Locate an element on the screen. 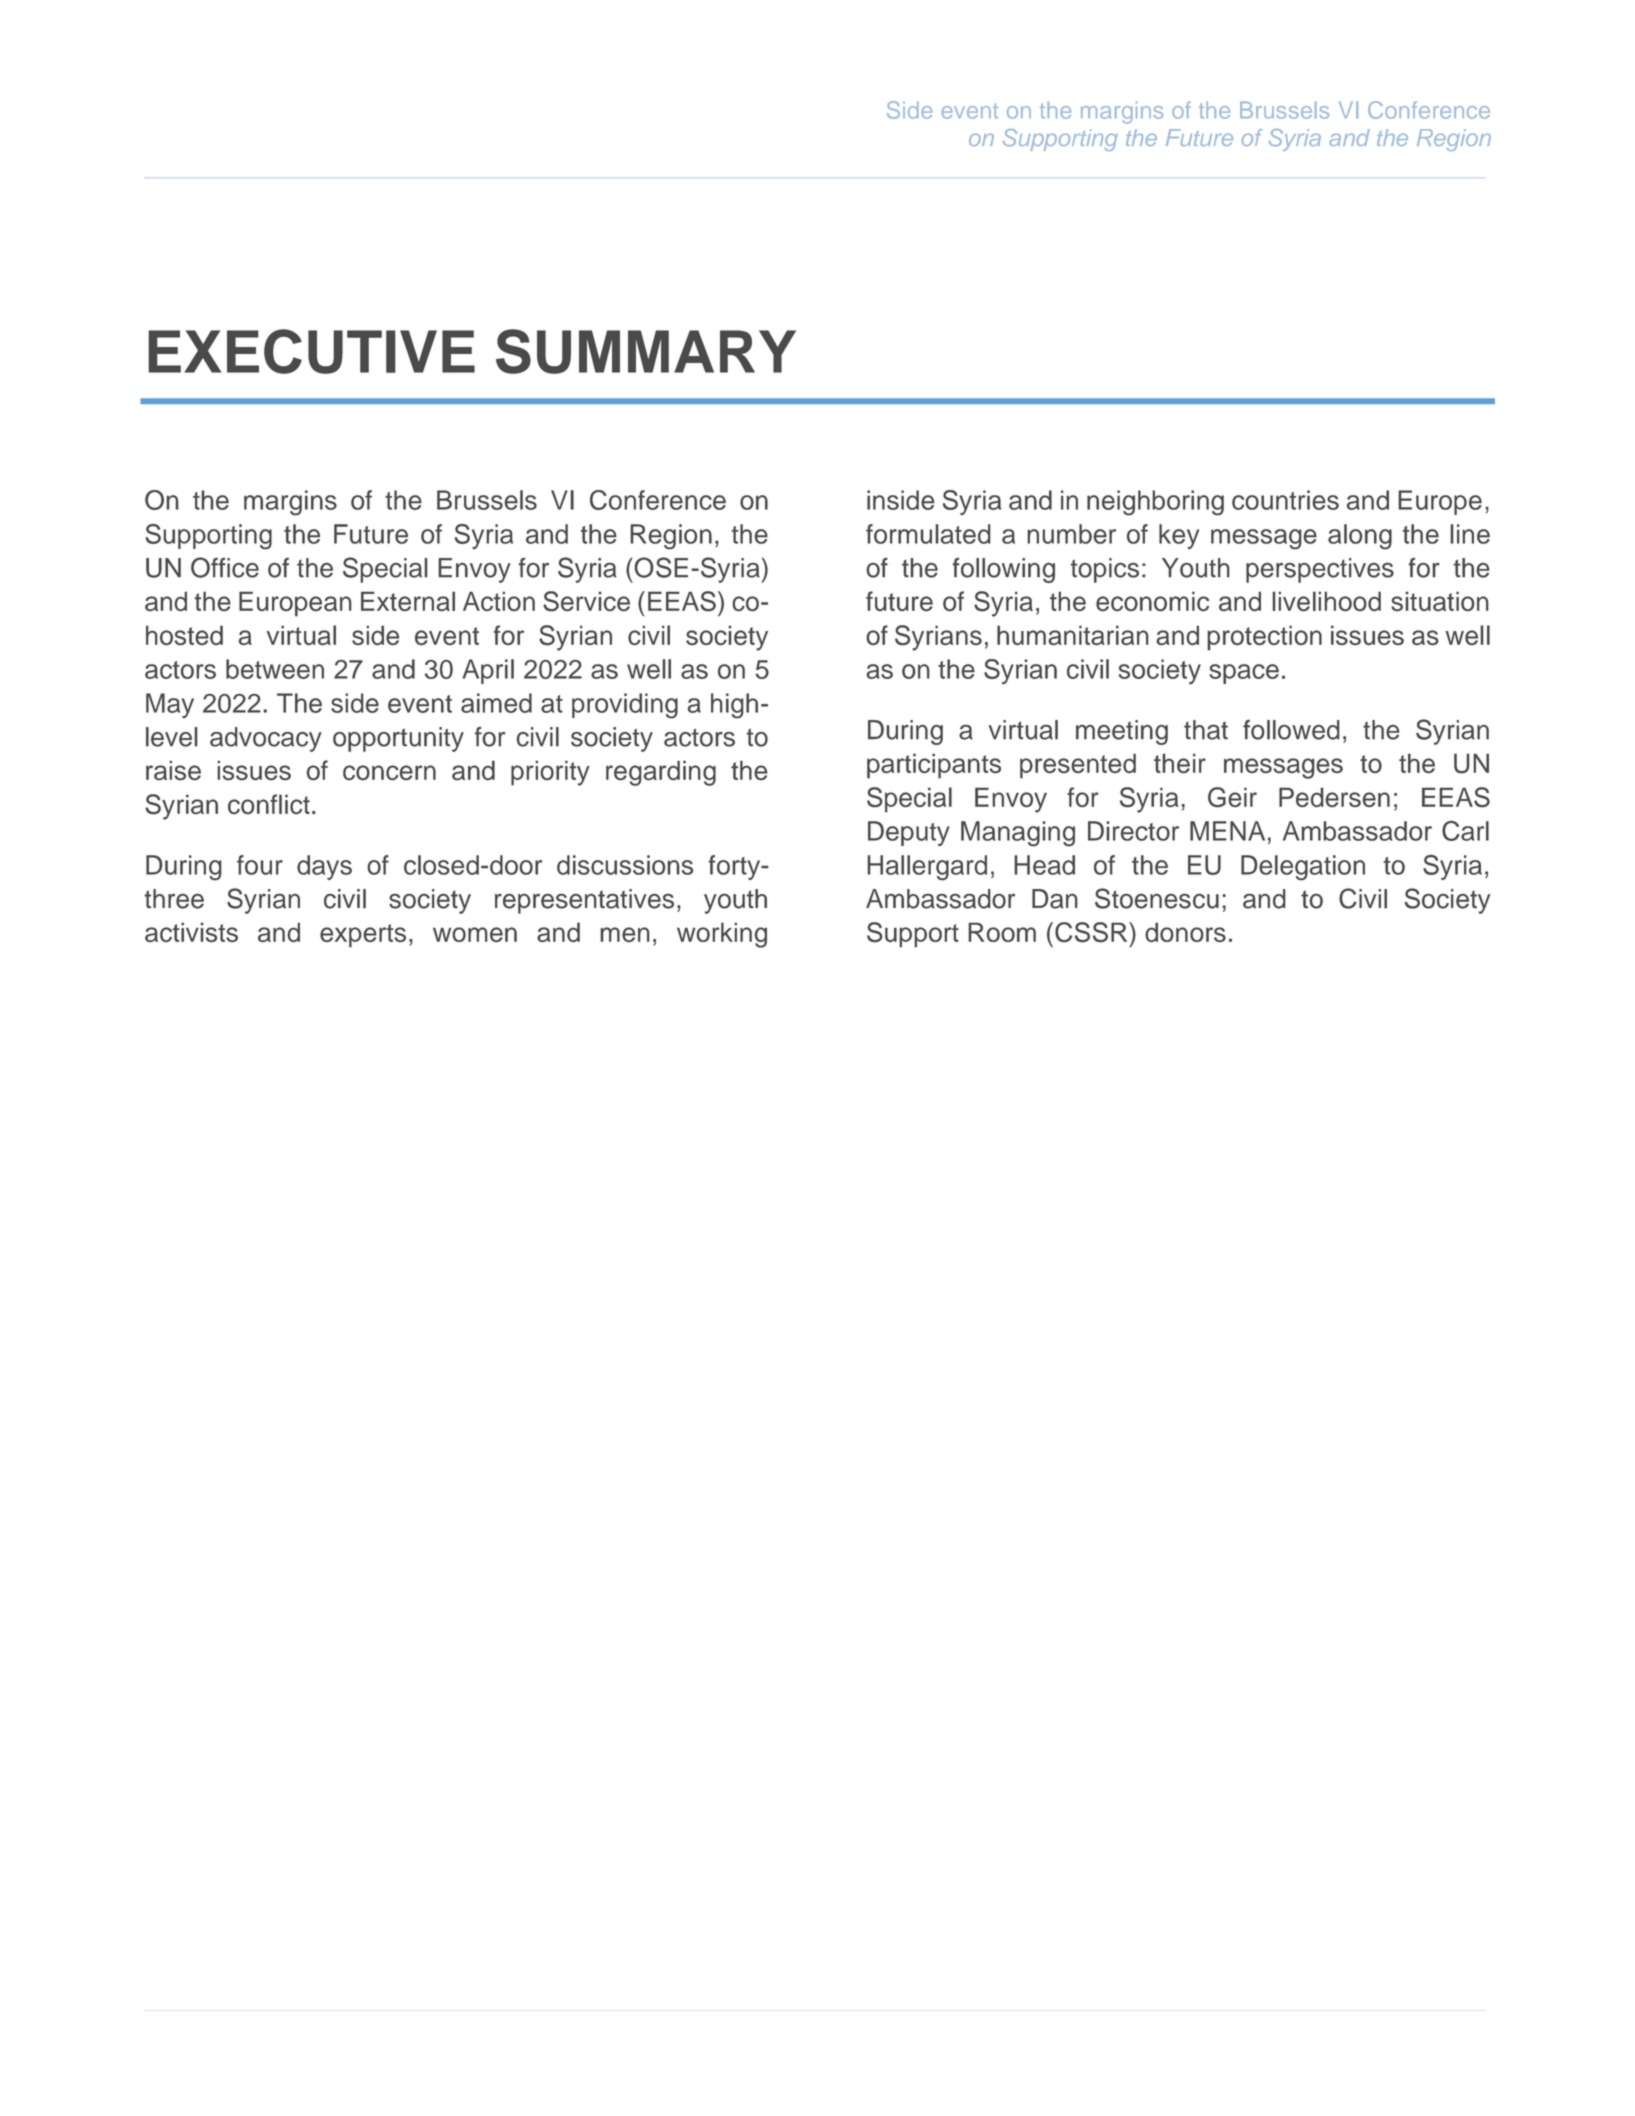 This screenshot has height=2116, width=1635. between is located at coordinates (275, 669).
